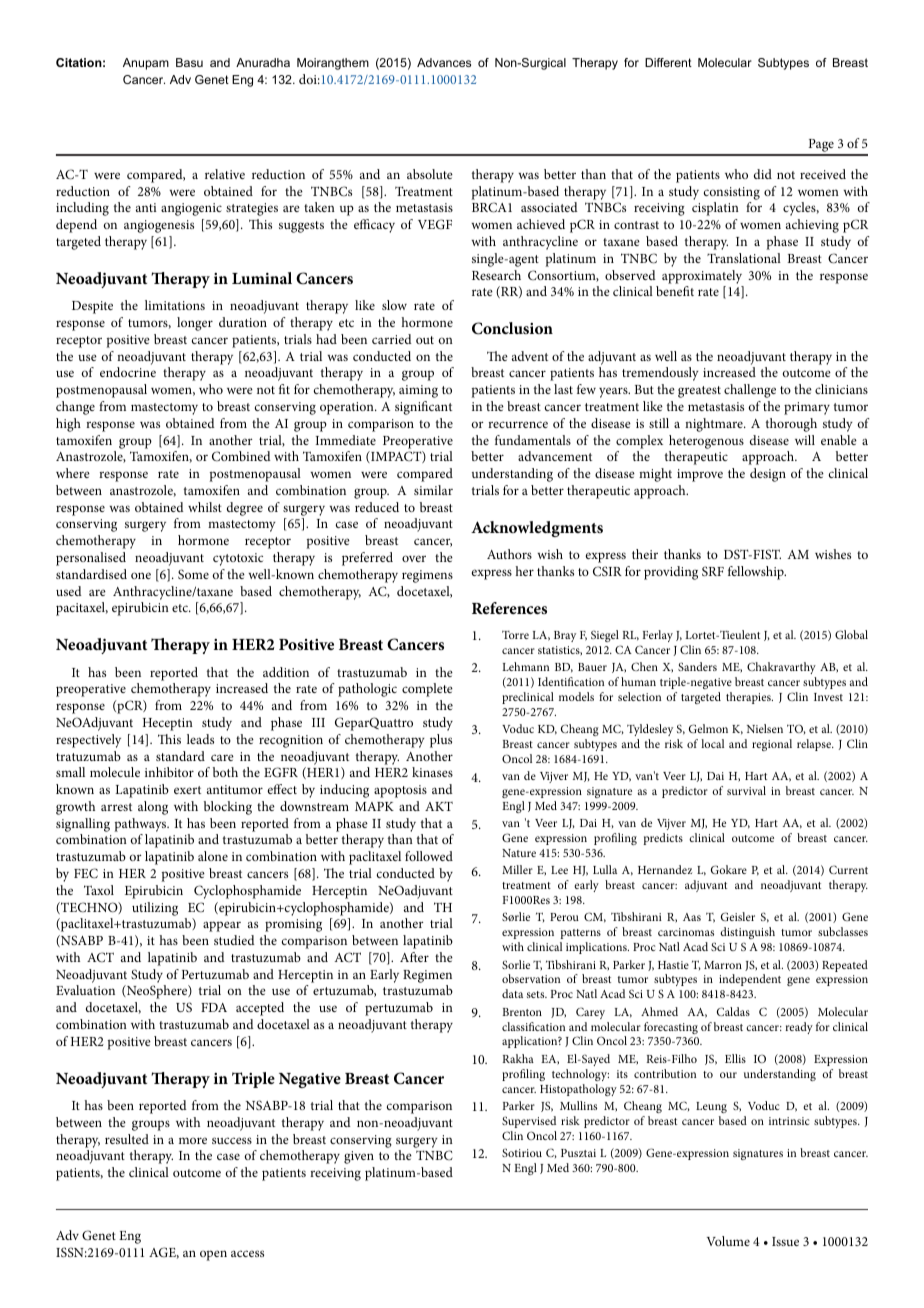 The height and width of the page is (1308, 924). Describe the element at coordinates (213, 1255) in the page. I see `open` at that location.
